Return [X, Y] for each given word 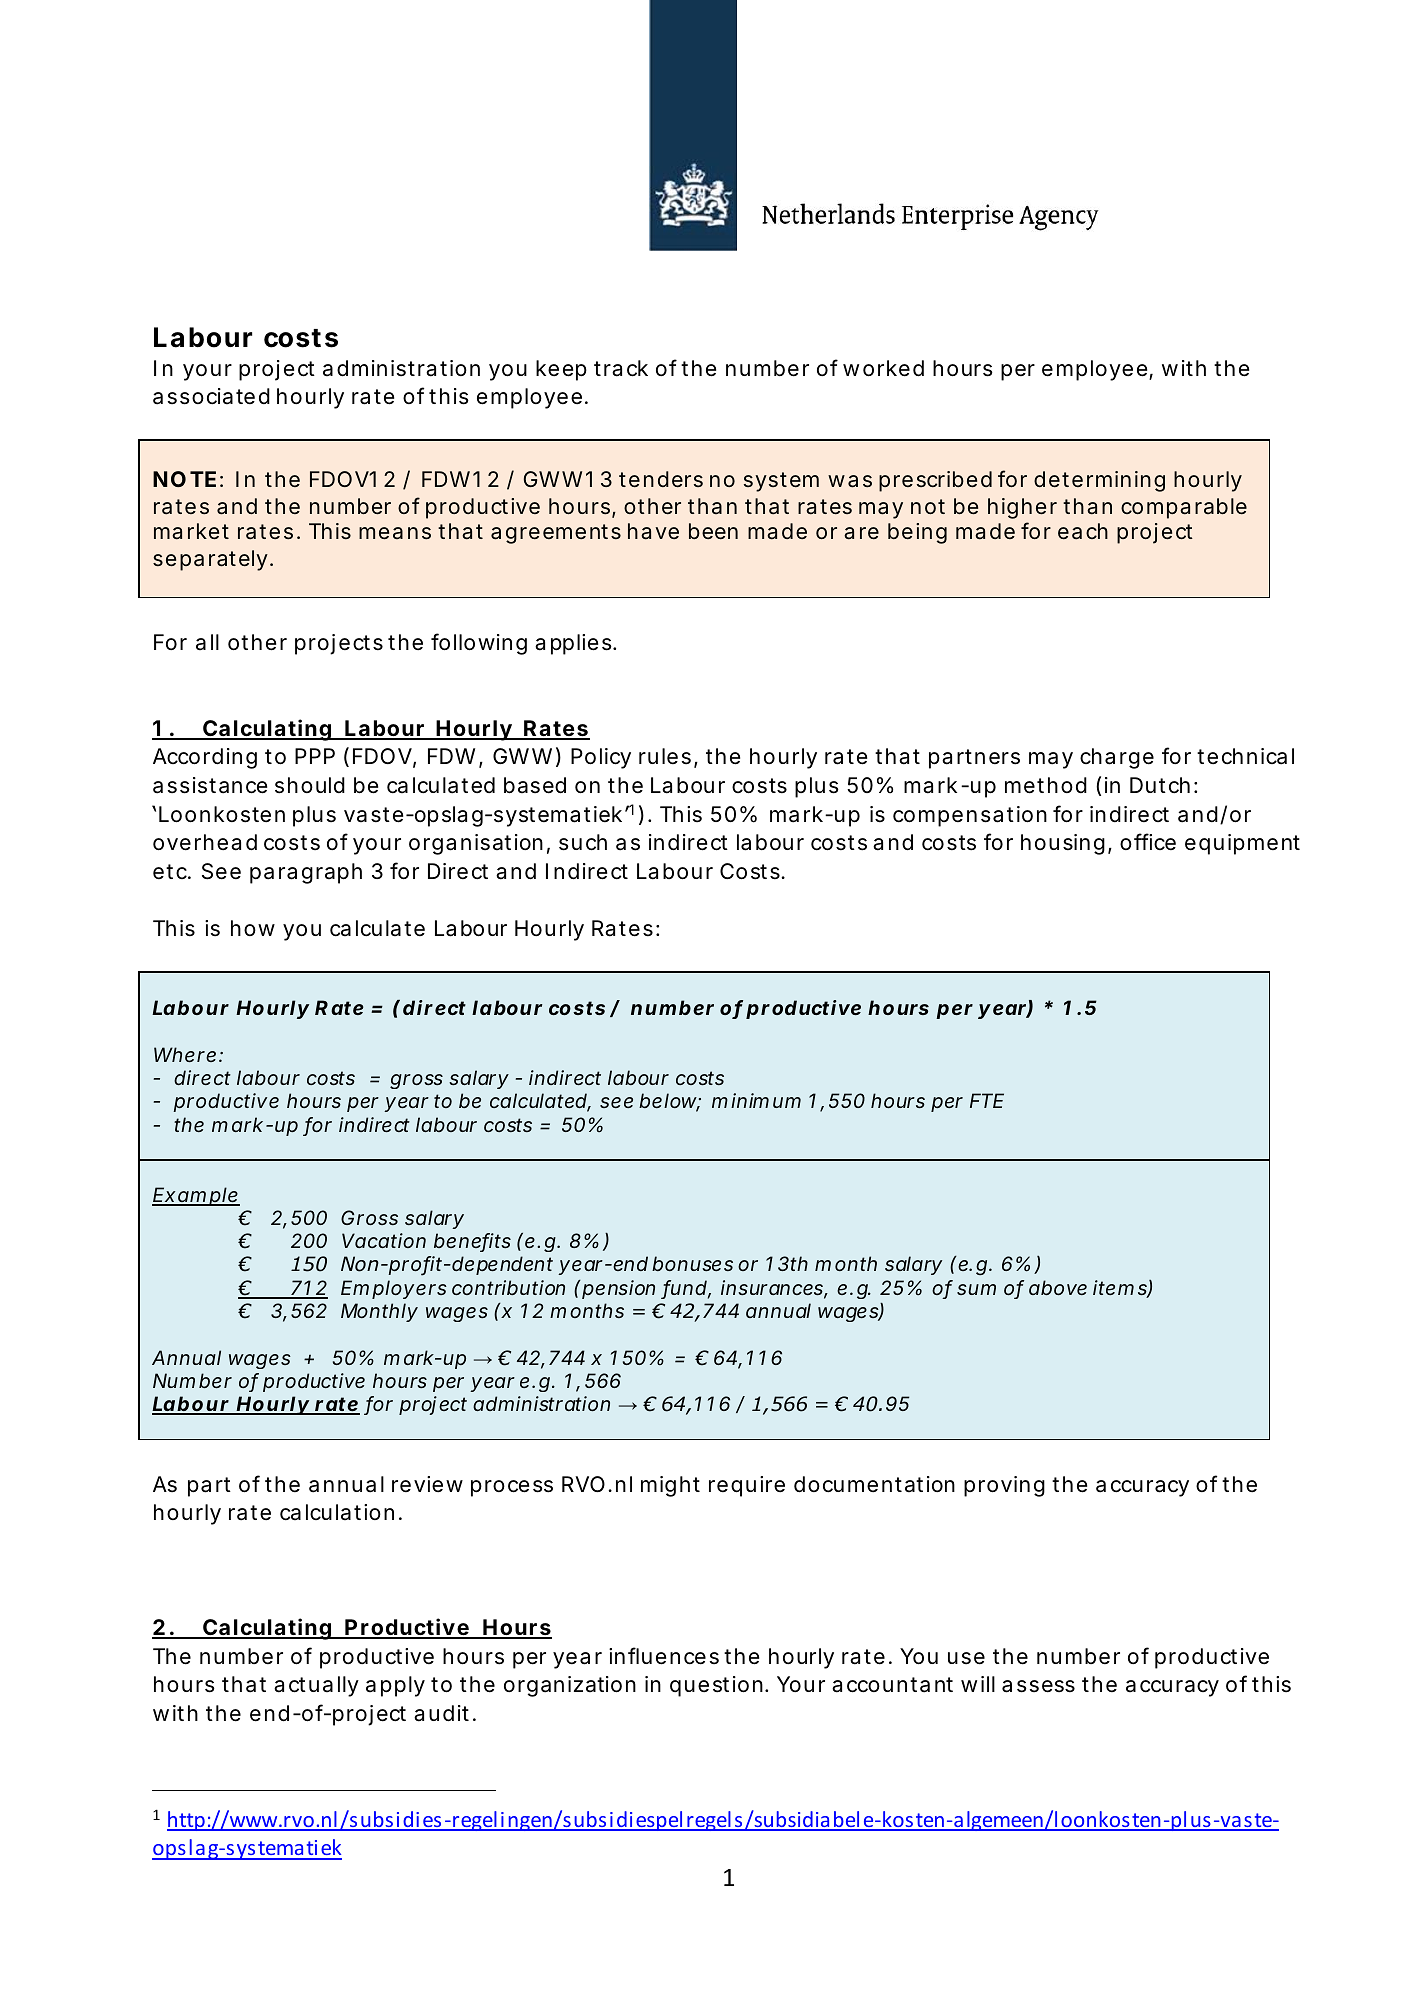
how [253, 928]
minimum [756, 1100]
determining [1099, 481]
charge [1117, 758]
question [716, 1686]
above [1058, 1287]
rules [665, 756]
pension [618, 1289]
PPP [315, 756]
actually [316, 1686]
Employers [394, 1289]
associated [211, 396]
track [621, 368]
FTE [987, 1100]
